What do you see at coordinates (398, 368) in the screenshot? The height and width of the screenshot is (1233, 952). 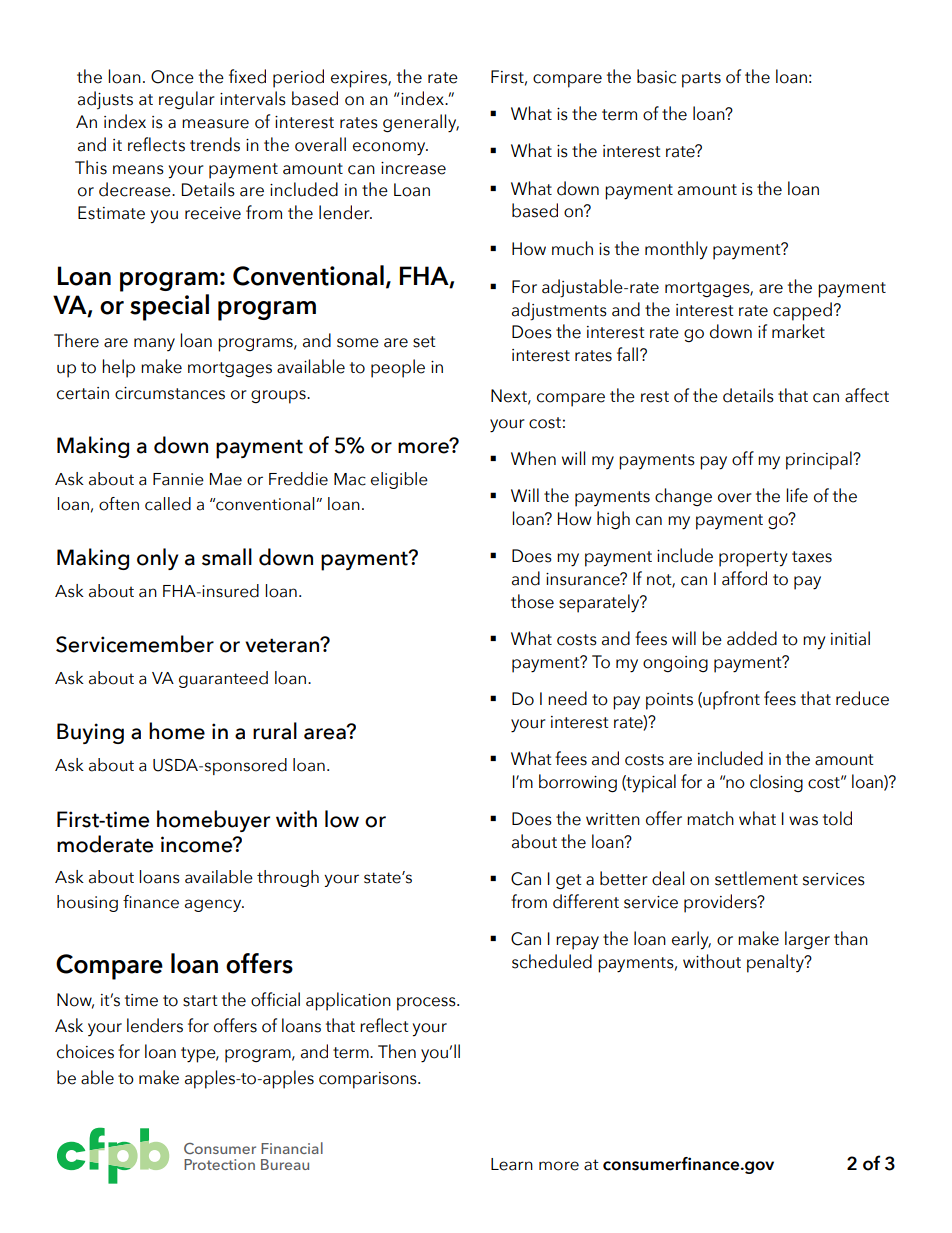 I see `people` at bounding box center [398, 368].
